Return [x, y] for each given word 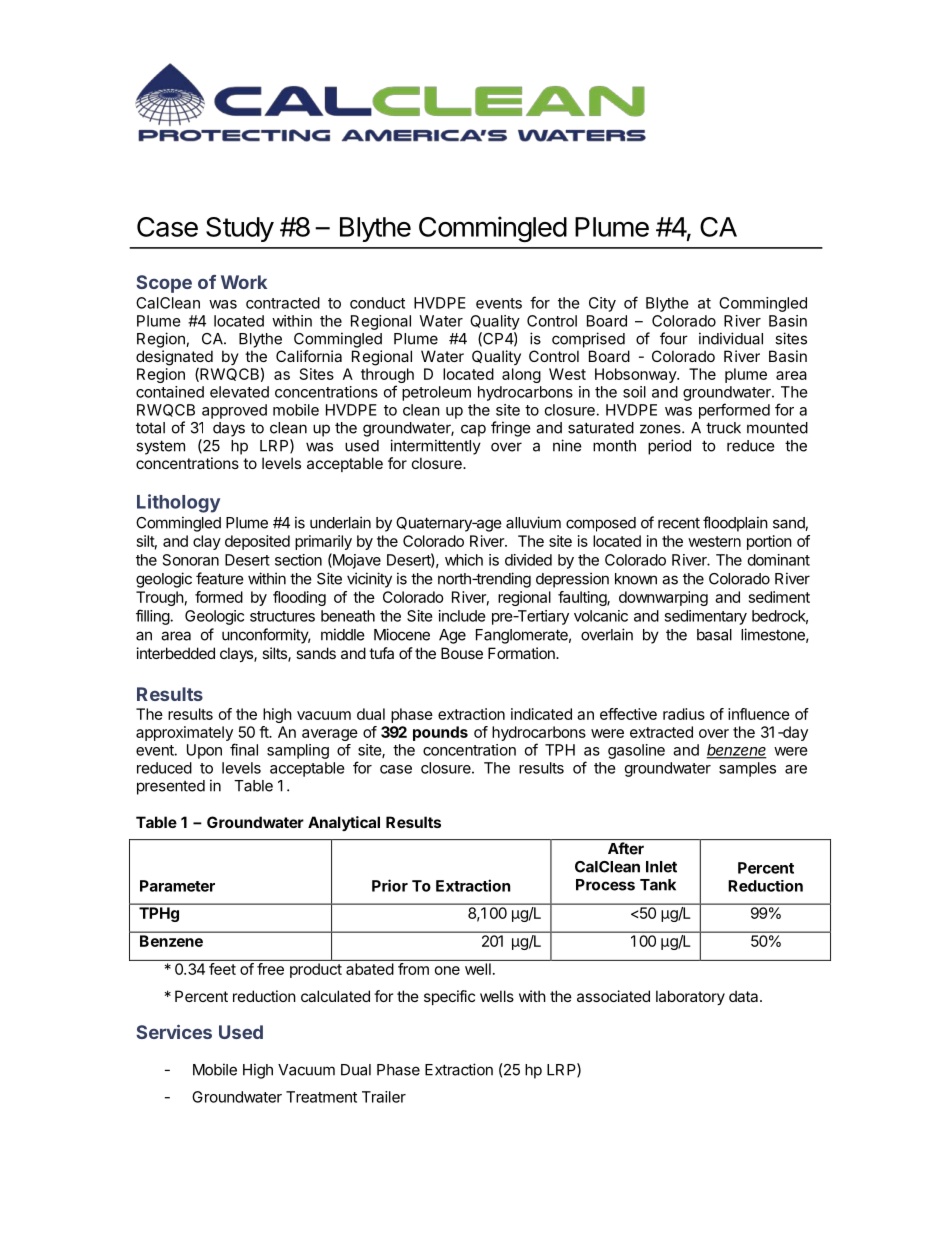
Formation [522, 653]
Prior [390, 885]
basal [714, 635]
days [229, 429]
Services [174, 1032]
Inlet [661, 867]
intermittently [435, 447]
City [602, 304]
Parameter [177, 886]
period [669, 447]
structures [282, 616]
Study [240, 229]
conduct [377, 303]
